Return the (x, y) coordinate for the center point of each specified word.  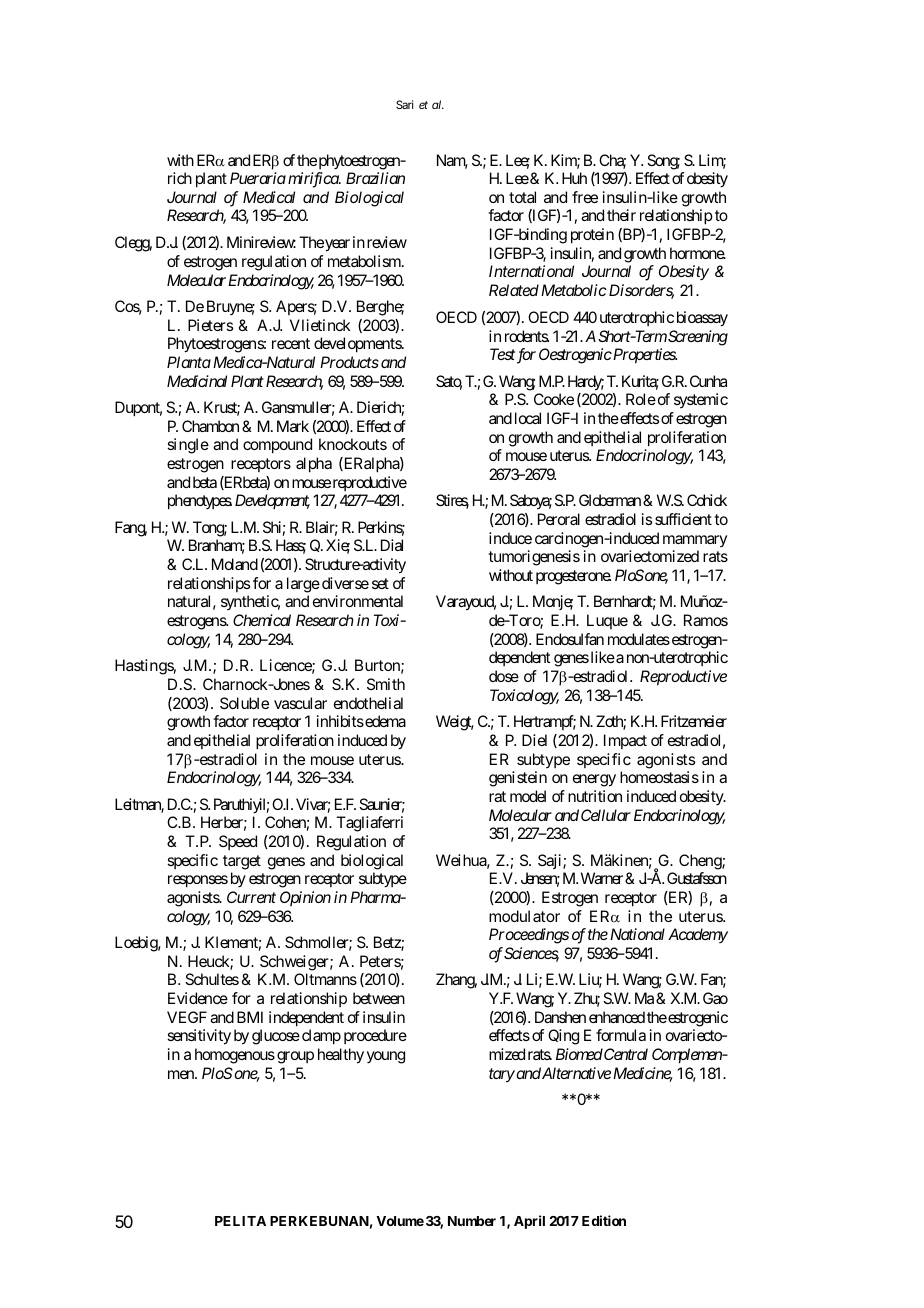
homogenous (235, 1056)
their (621, 215)
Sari (404, 104)
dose (504, 676)
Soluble (244, 703)
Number (472, 1221)
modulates (639, 639)
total (522, 197)
